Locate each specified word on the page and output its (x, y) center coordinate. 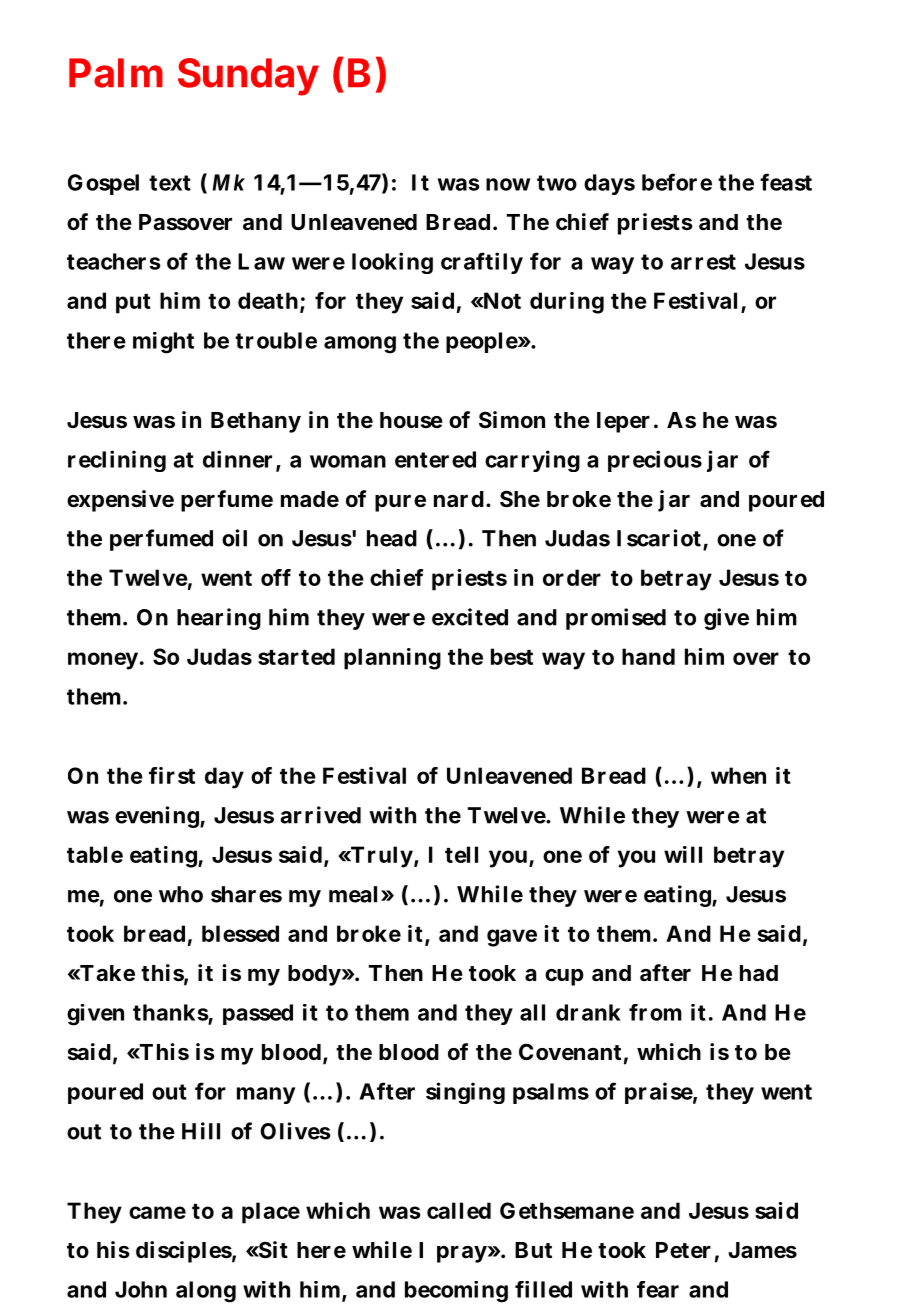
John (141, 1289)
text (170, 183)
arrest (703, 262)
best (512, 656)
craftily (482, 263)
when (738, 775)
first (172, 775)
